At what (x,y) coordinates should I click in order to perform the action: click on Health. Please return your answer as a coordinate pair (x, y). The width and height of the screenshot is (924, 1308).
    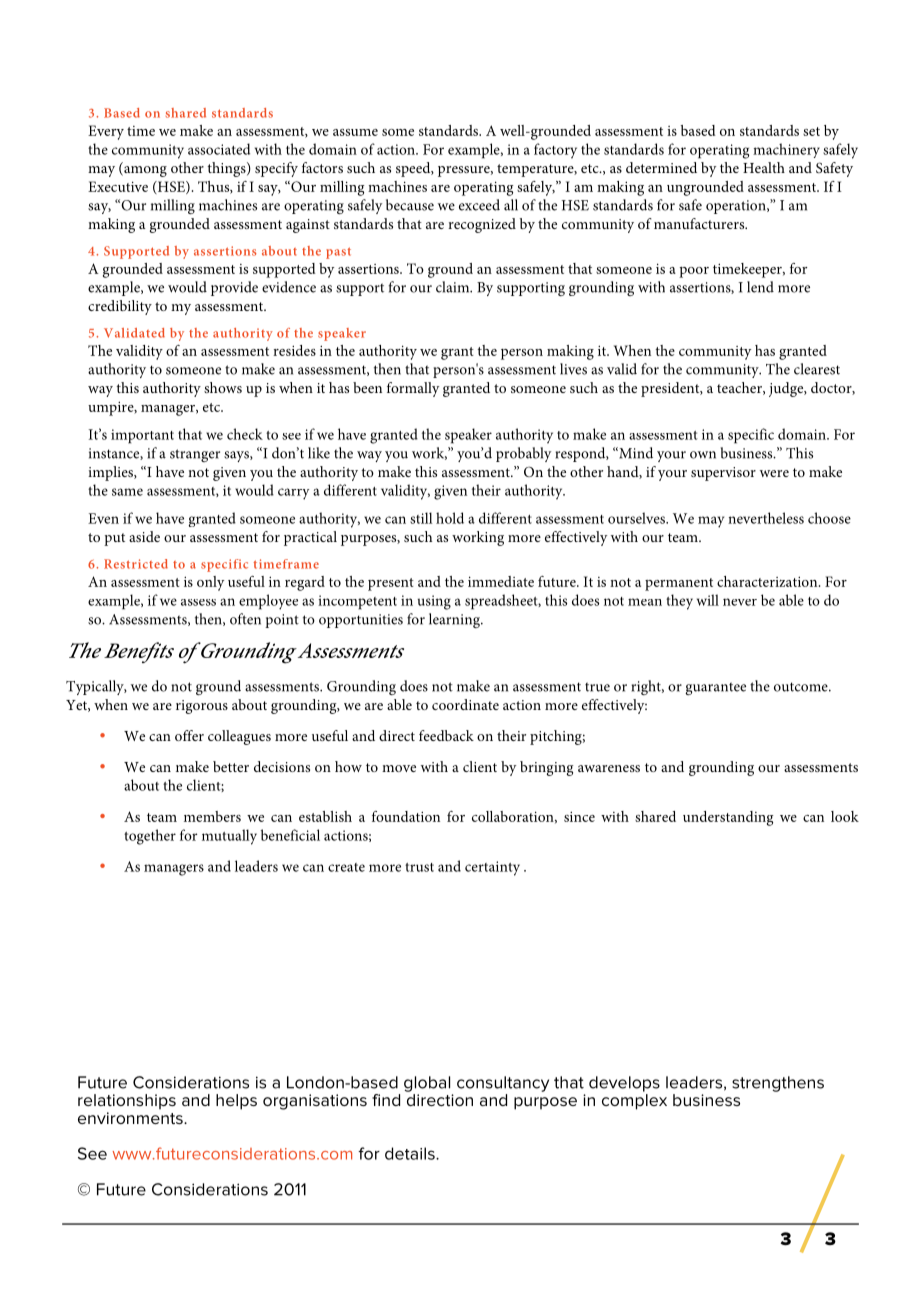
    Looking at the image, I should click on (764, 167).
